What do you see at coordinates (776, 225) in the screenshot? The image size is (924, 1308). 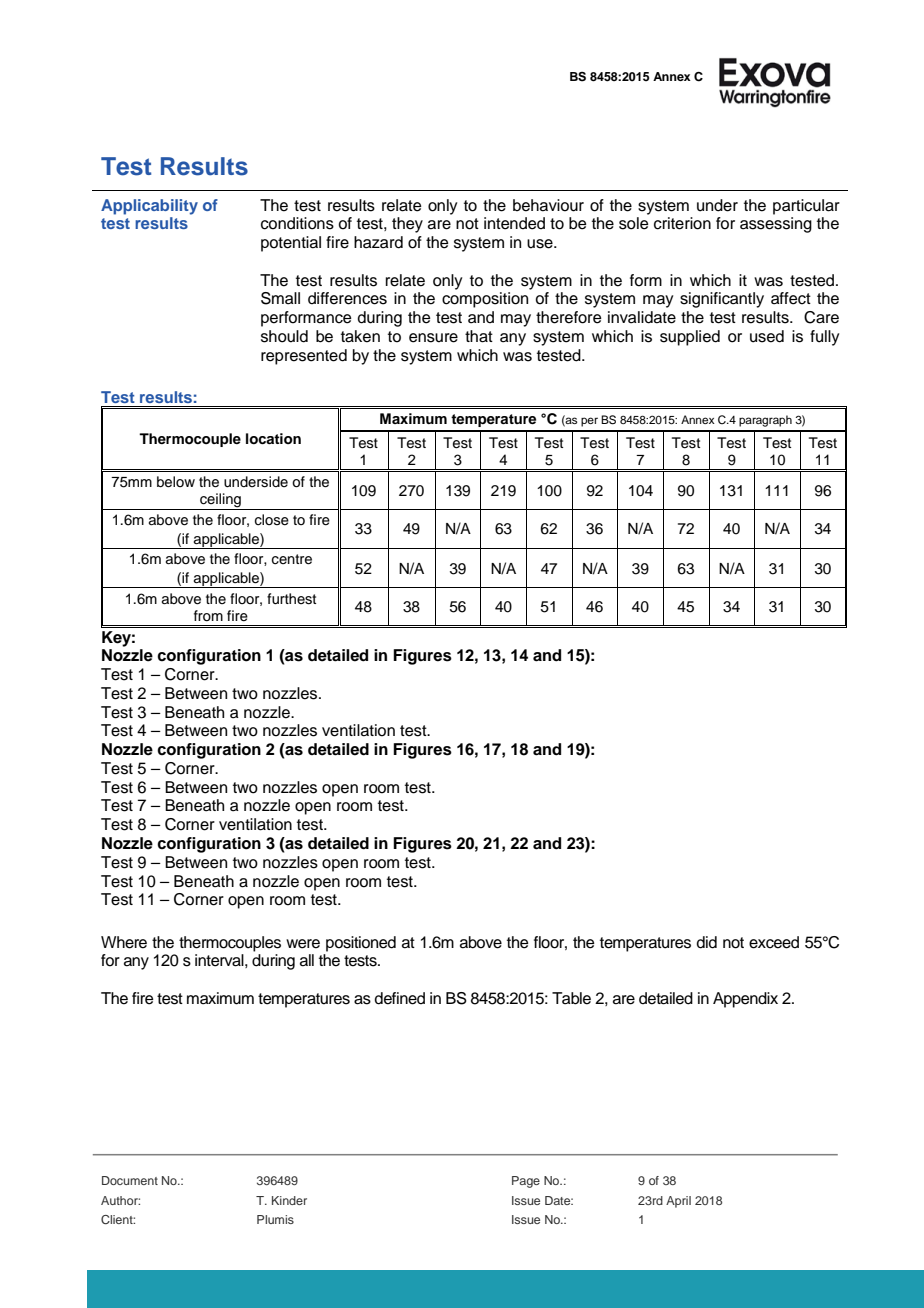 I see `assessing` at bounding box center [776, 225].
